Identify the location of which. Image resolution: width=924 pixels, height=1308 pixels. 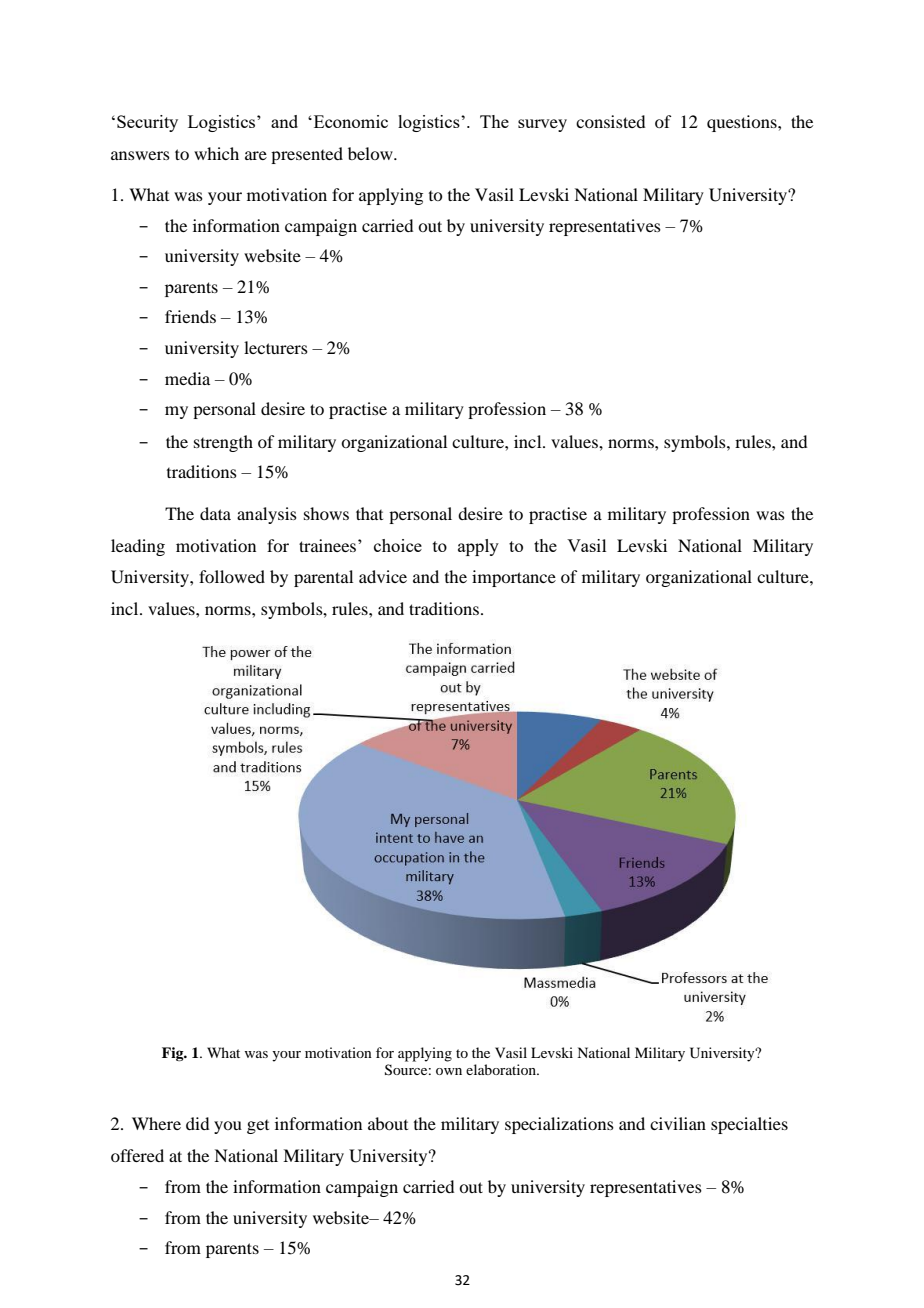
(216, 153).
